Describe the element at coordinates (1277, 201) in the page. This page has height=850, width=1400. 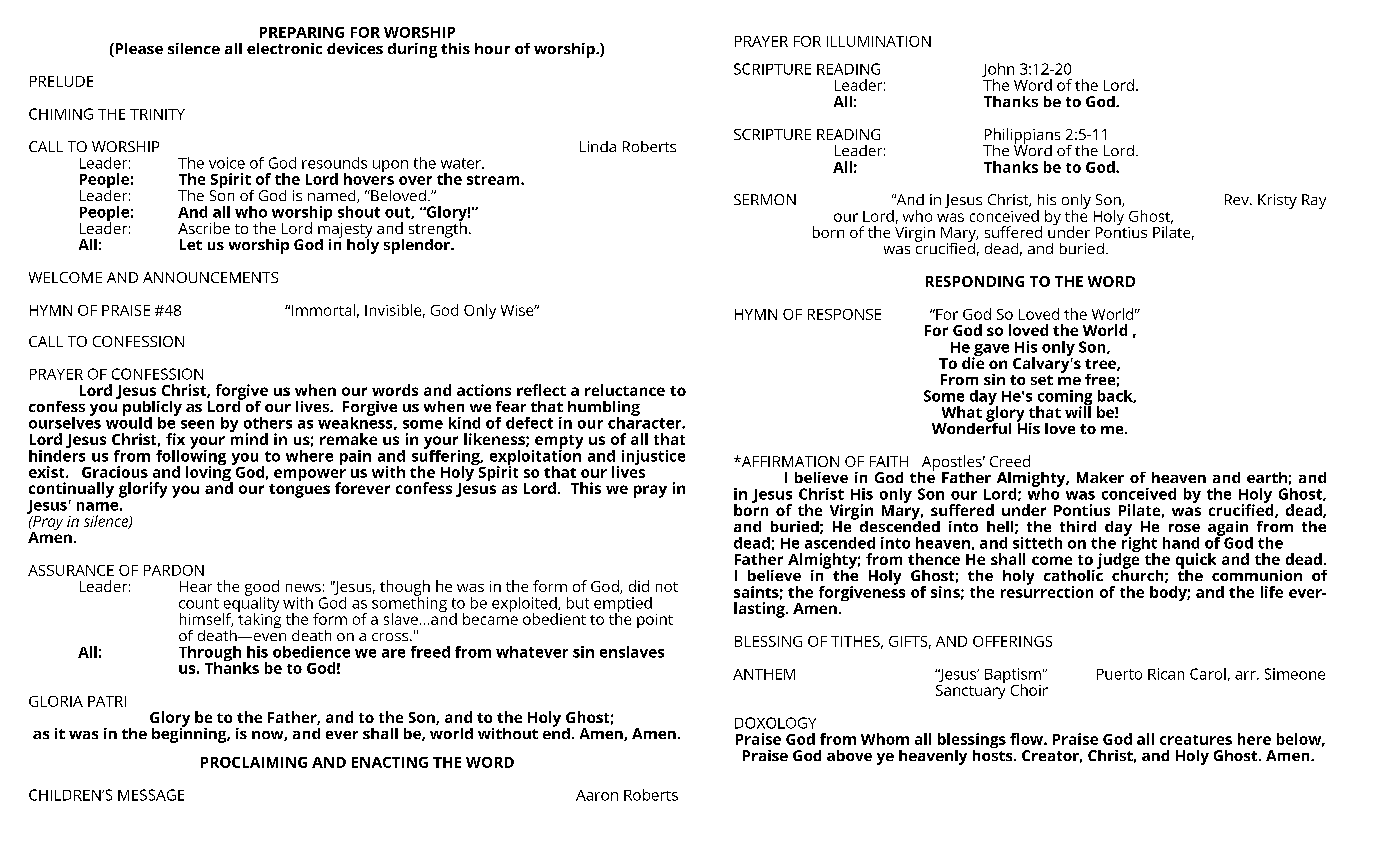
I see `Kristy` at that location.
